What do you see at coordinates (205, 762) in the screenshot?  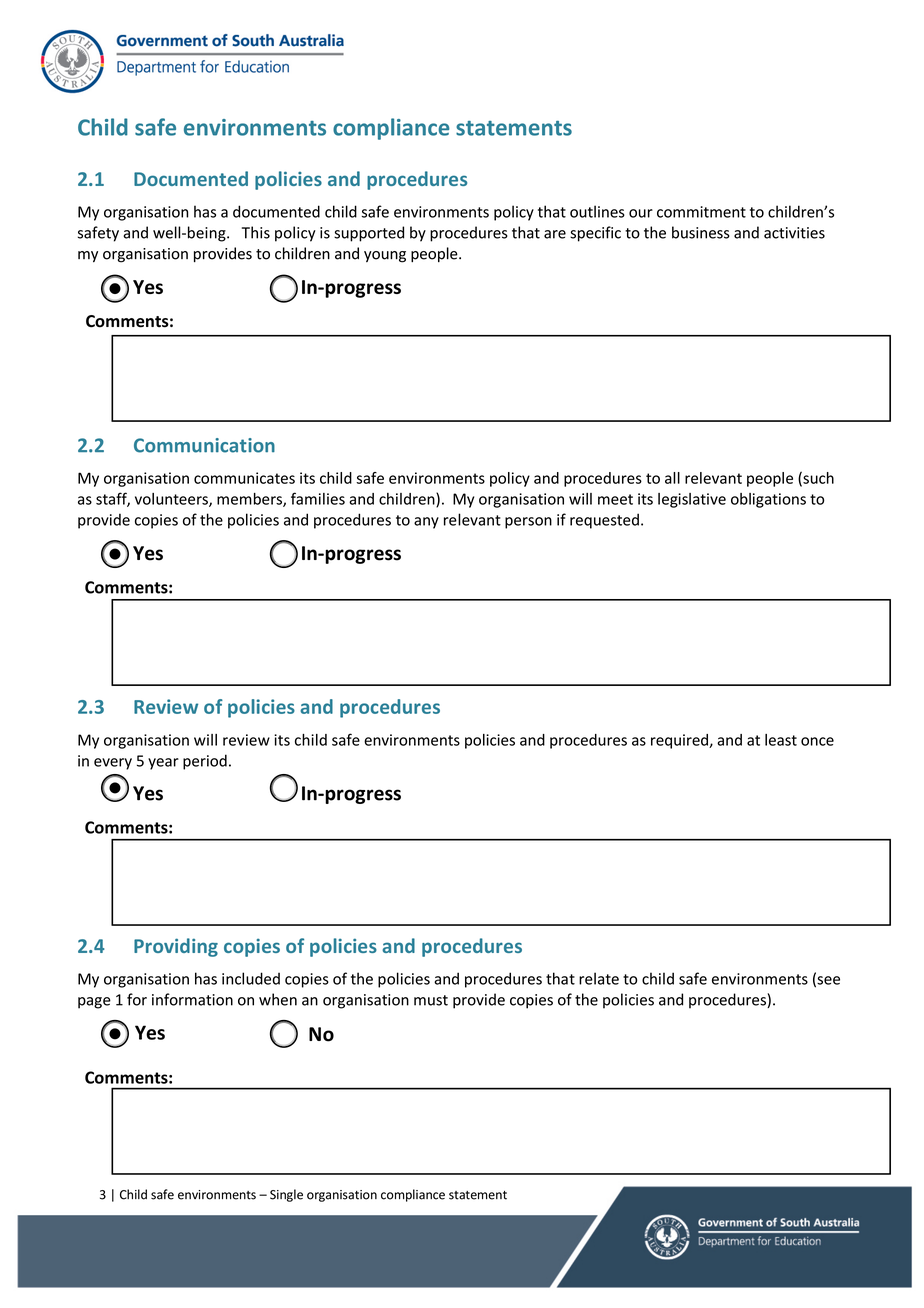 I see `period` at bounding box center [205, 762].
